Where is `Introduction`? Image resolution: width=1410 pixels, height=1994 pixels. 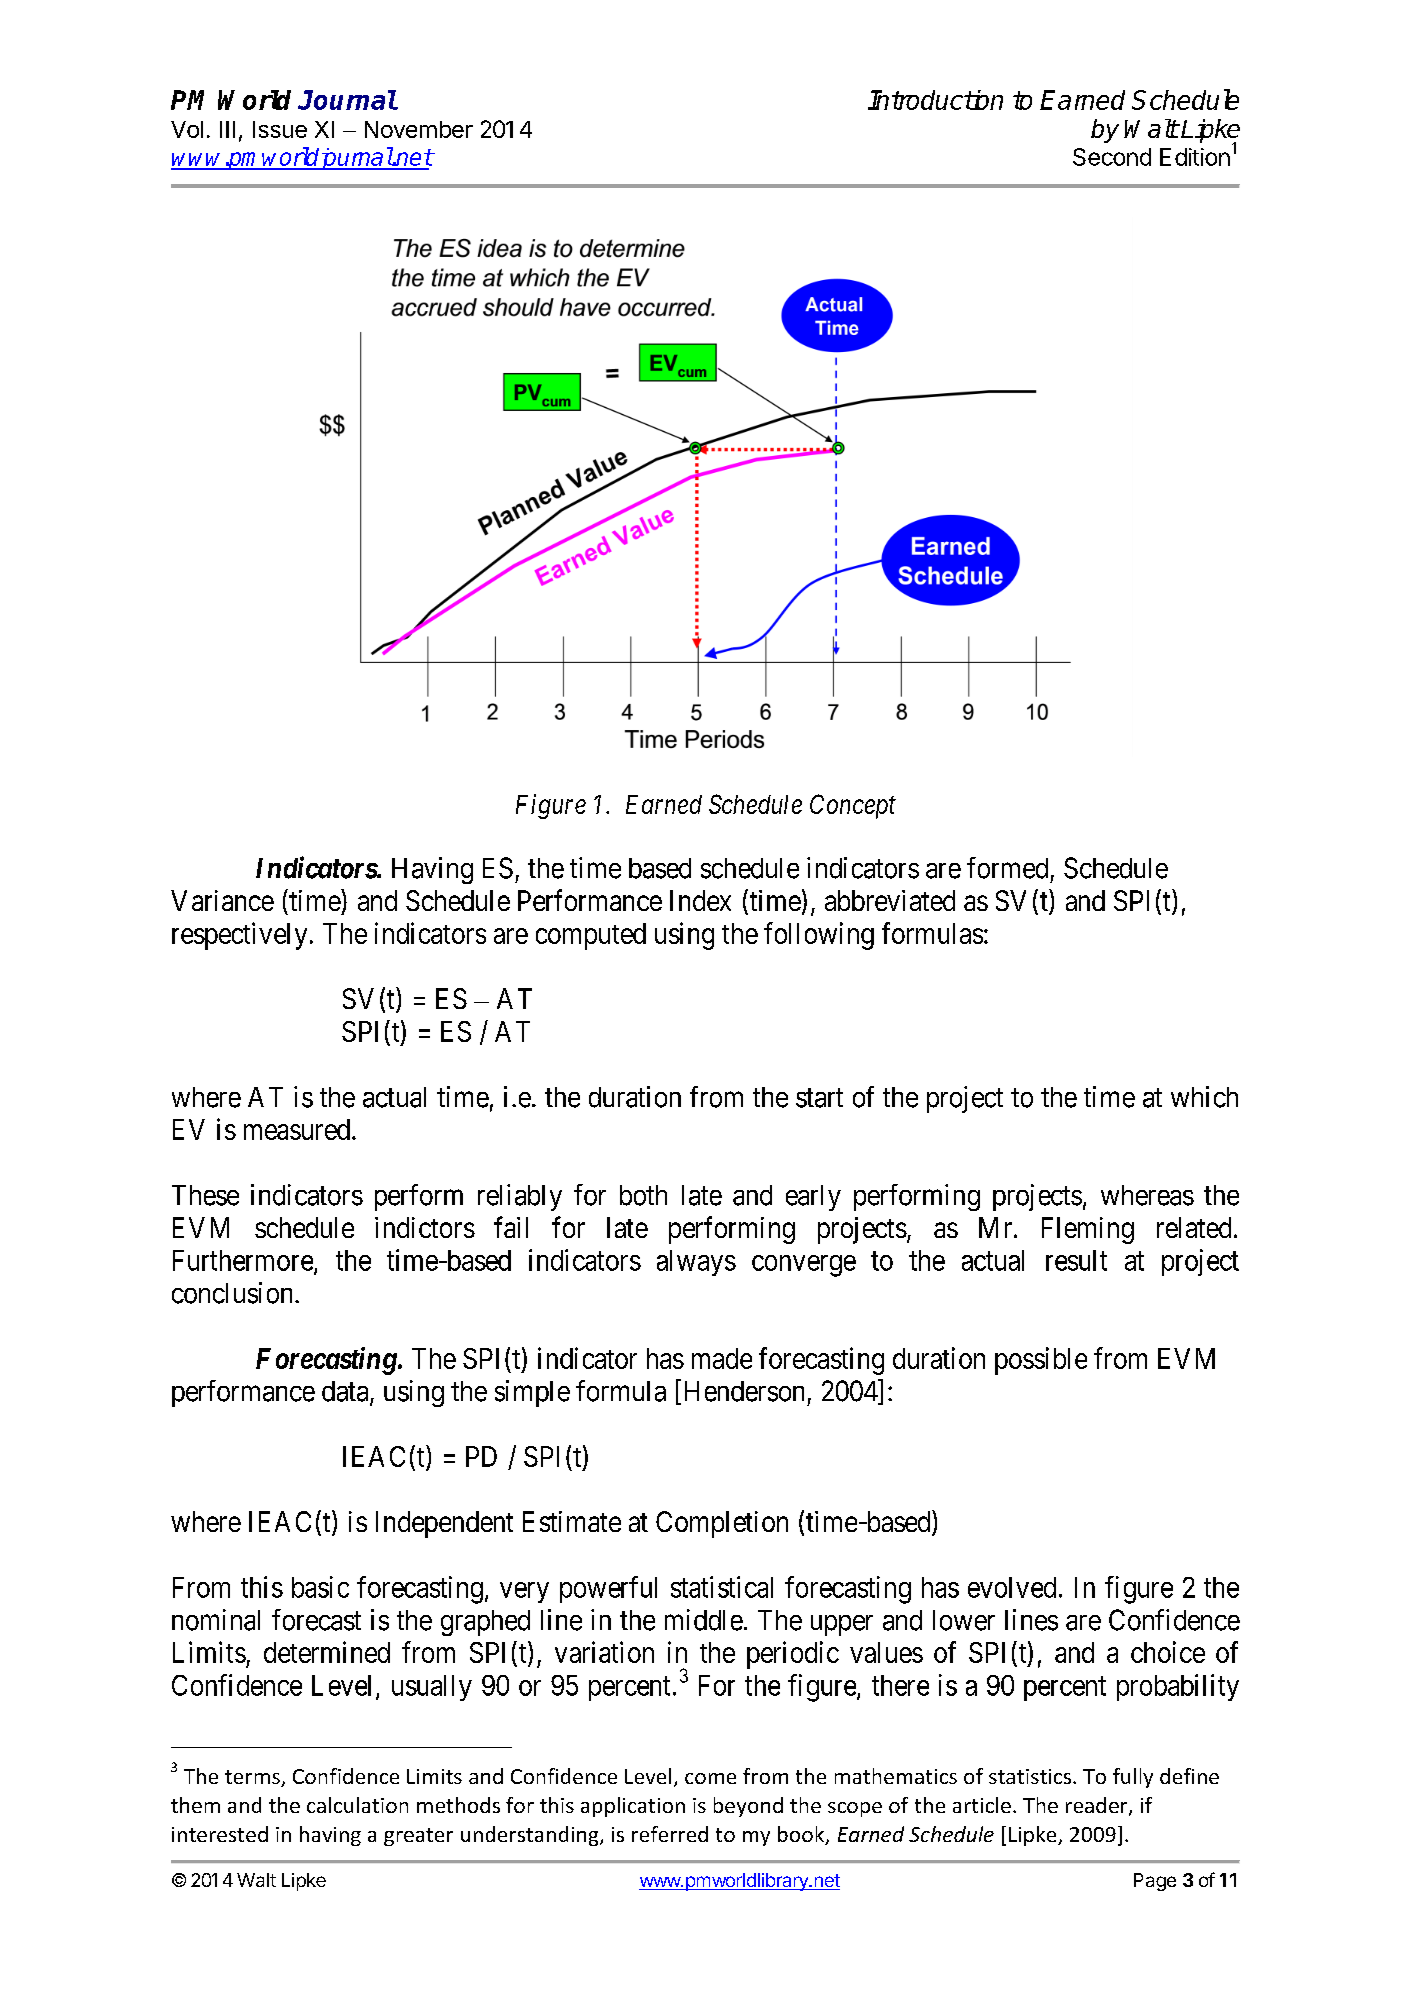
Introduction is located at coordinates (935, 100).
